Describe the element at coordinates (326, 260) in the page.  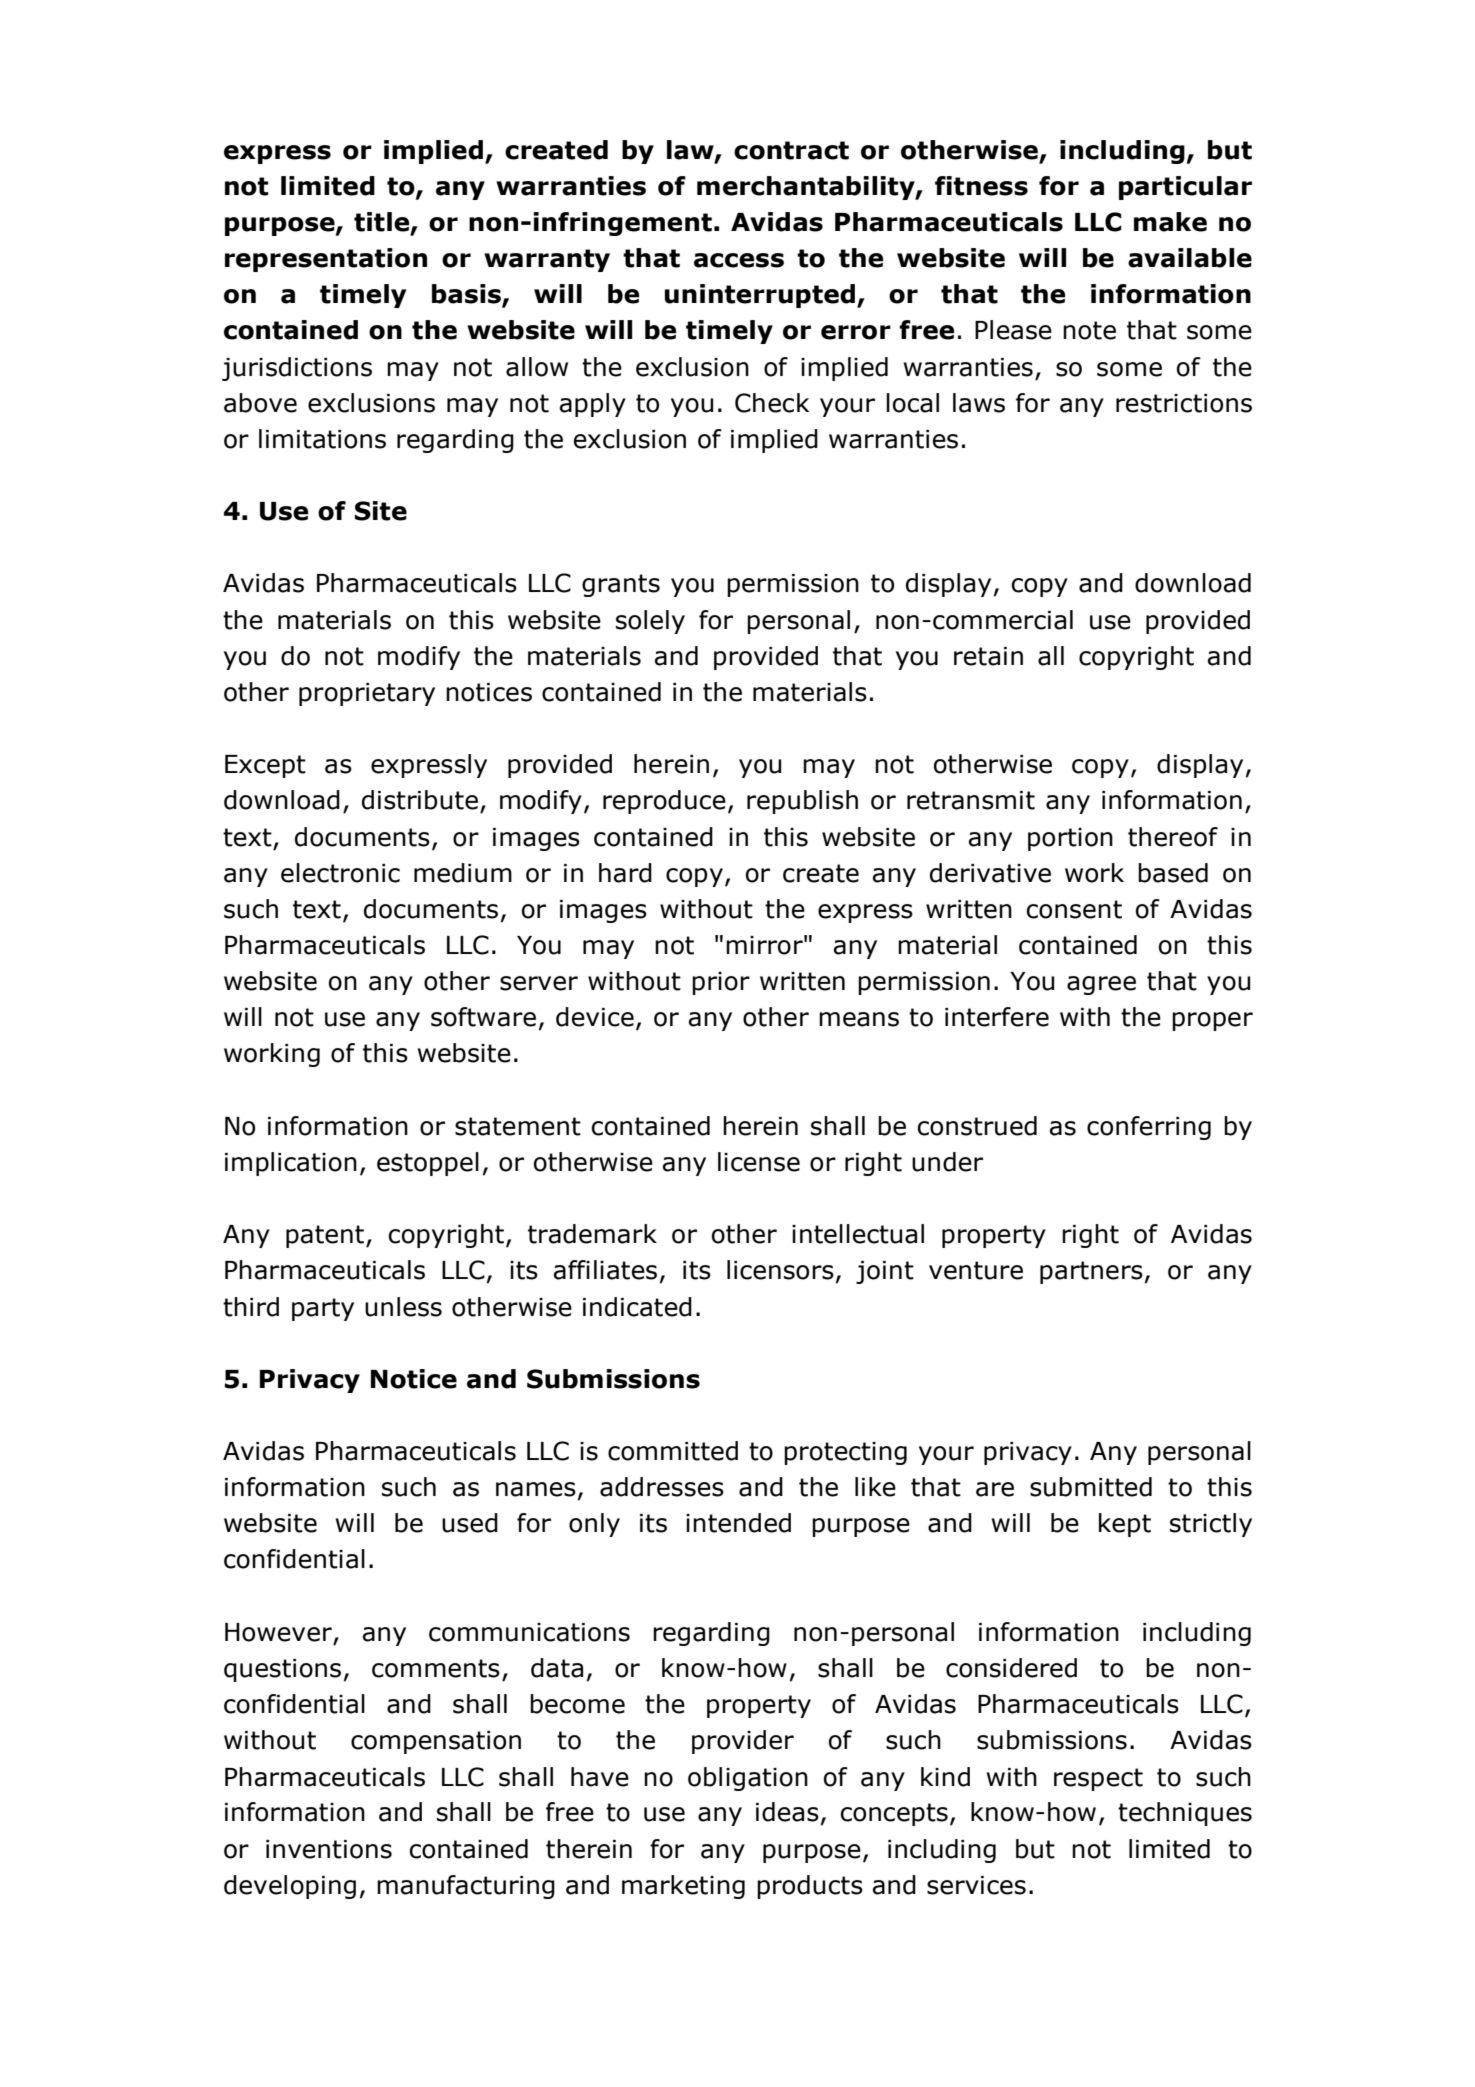
I see `representation` at that location.
